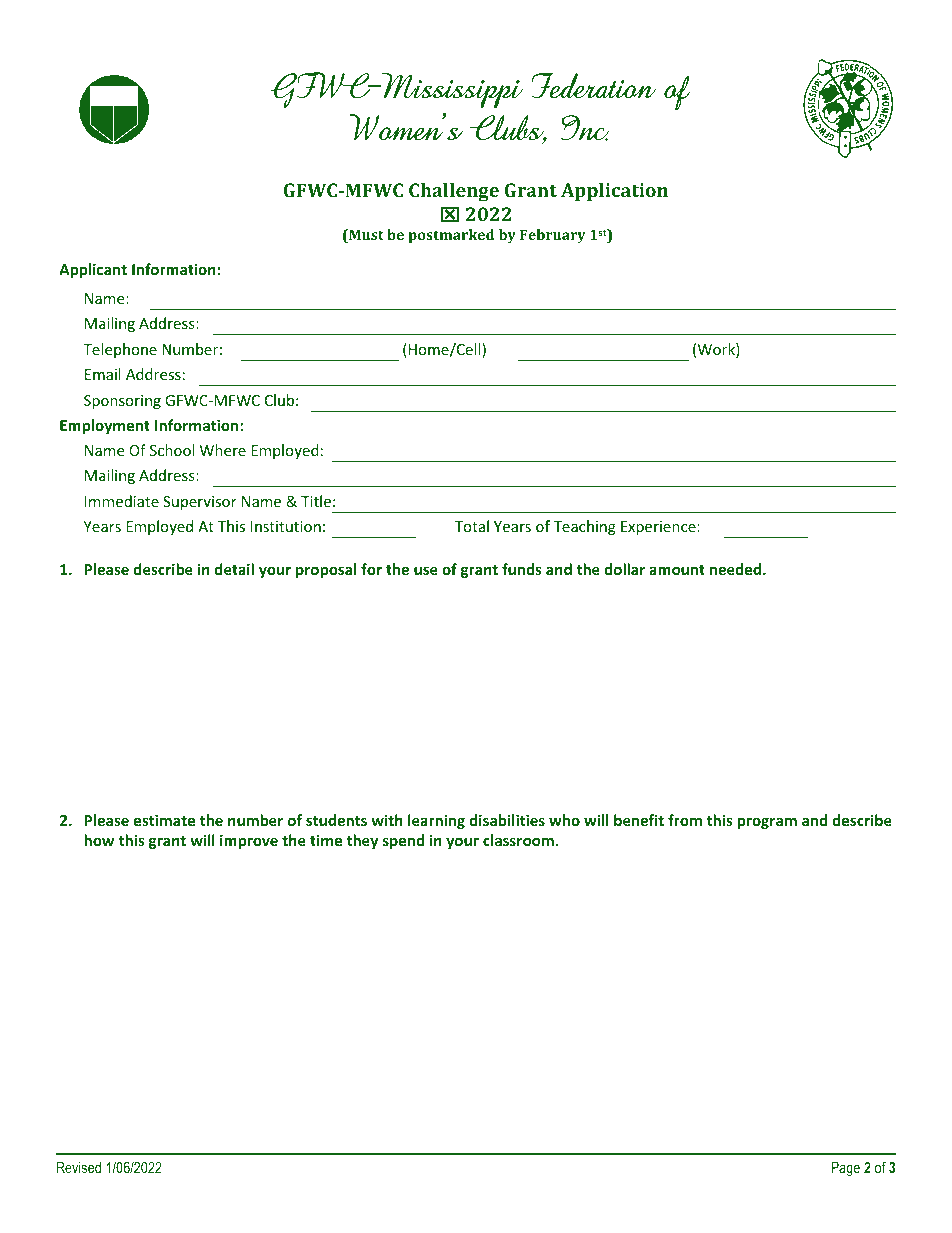  I want to click on Revised, so click(79, 1167).
